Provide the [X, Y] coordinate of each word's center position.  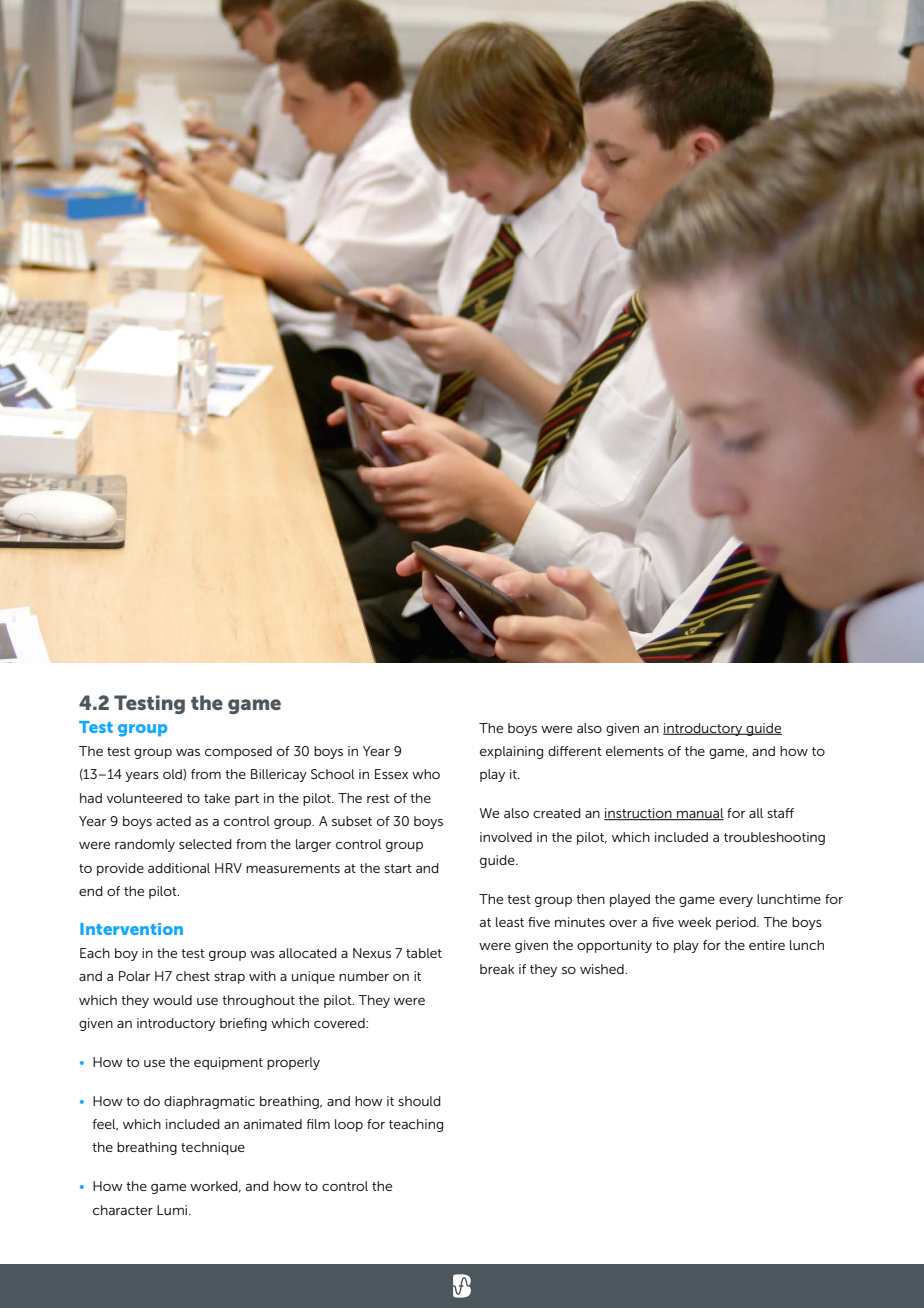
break [497, 969]
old [173, 774]
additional [179, 868]
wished [603, 969]
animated [273, 1124]
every [736, 902]
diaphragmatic [209, 1102]
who [426, 774]
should [419, 1101]
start [398, 868]
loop [349, 1125]
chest [193, 976]
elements [635, 751]
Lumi [172, 1210]
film [318, 1124]
